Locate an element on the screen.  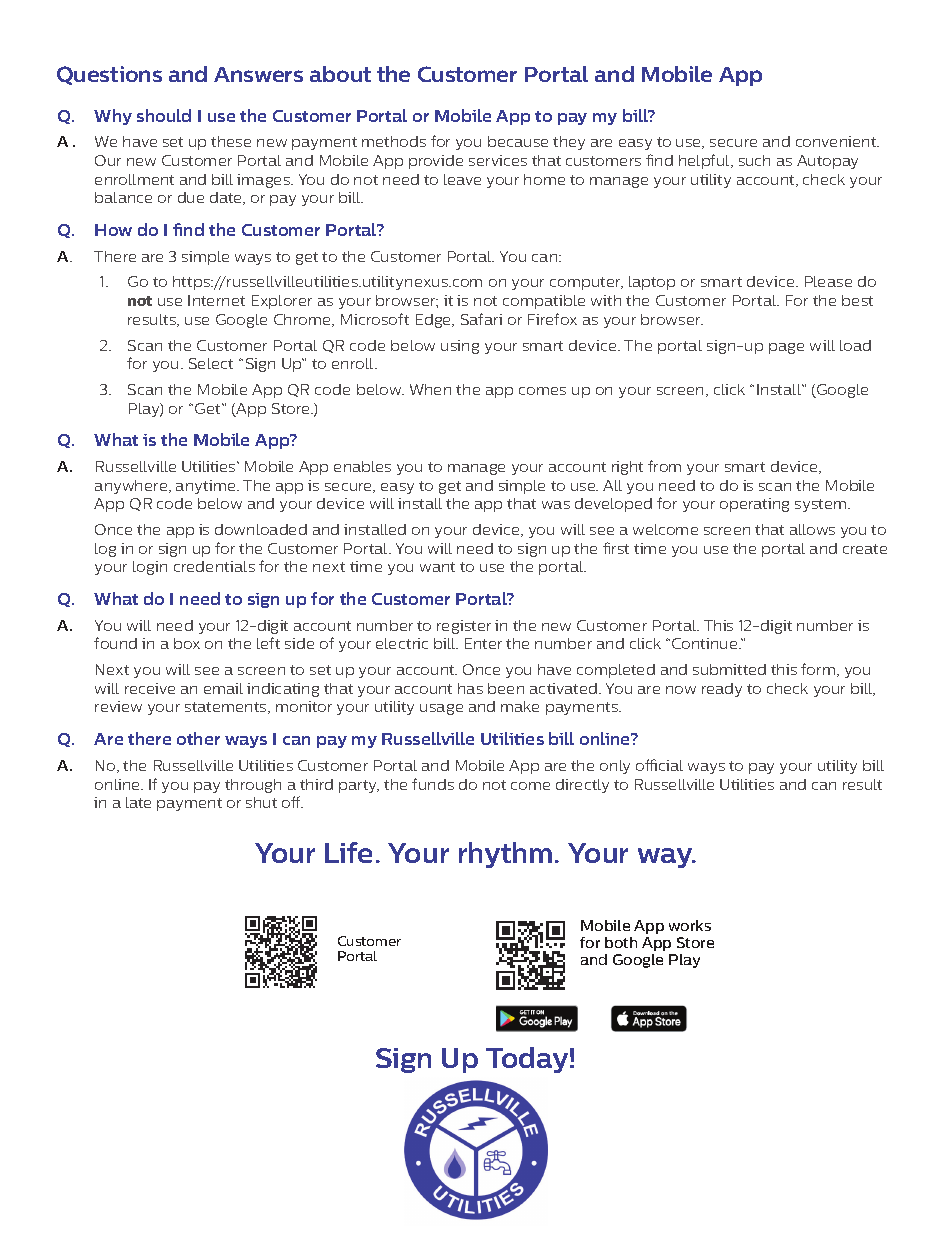
operating is located at coordinates (754, 505).
